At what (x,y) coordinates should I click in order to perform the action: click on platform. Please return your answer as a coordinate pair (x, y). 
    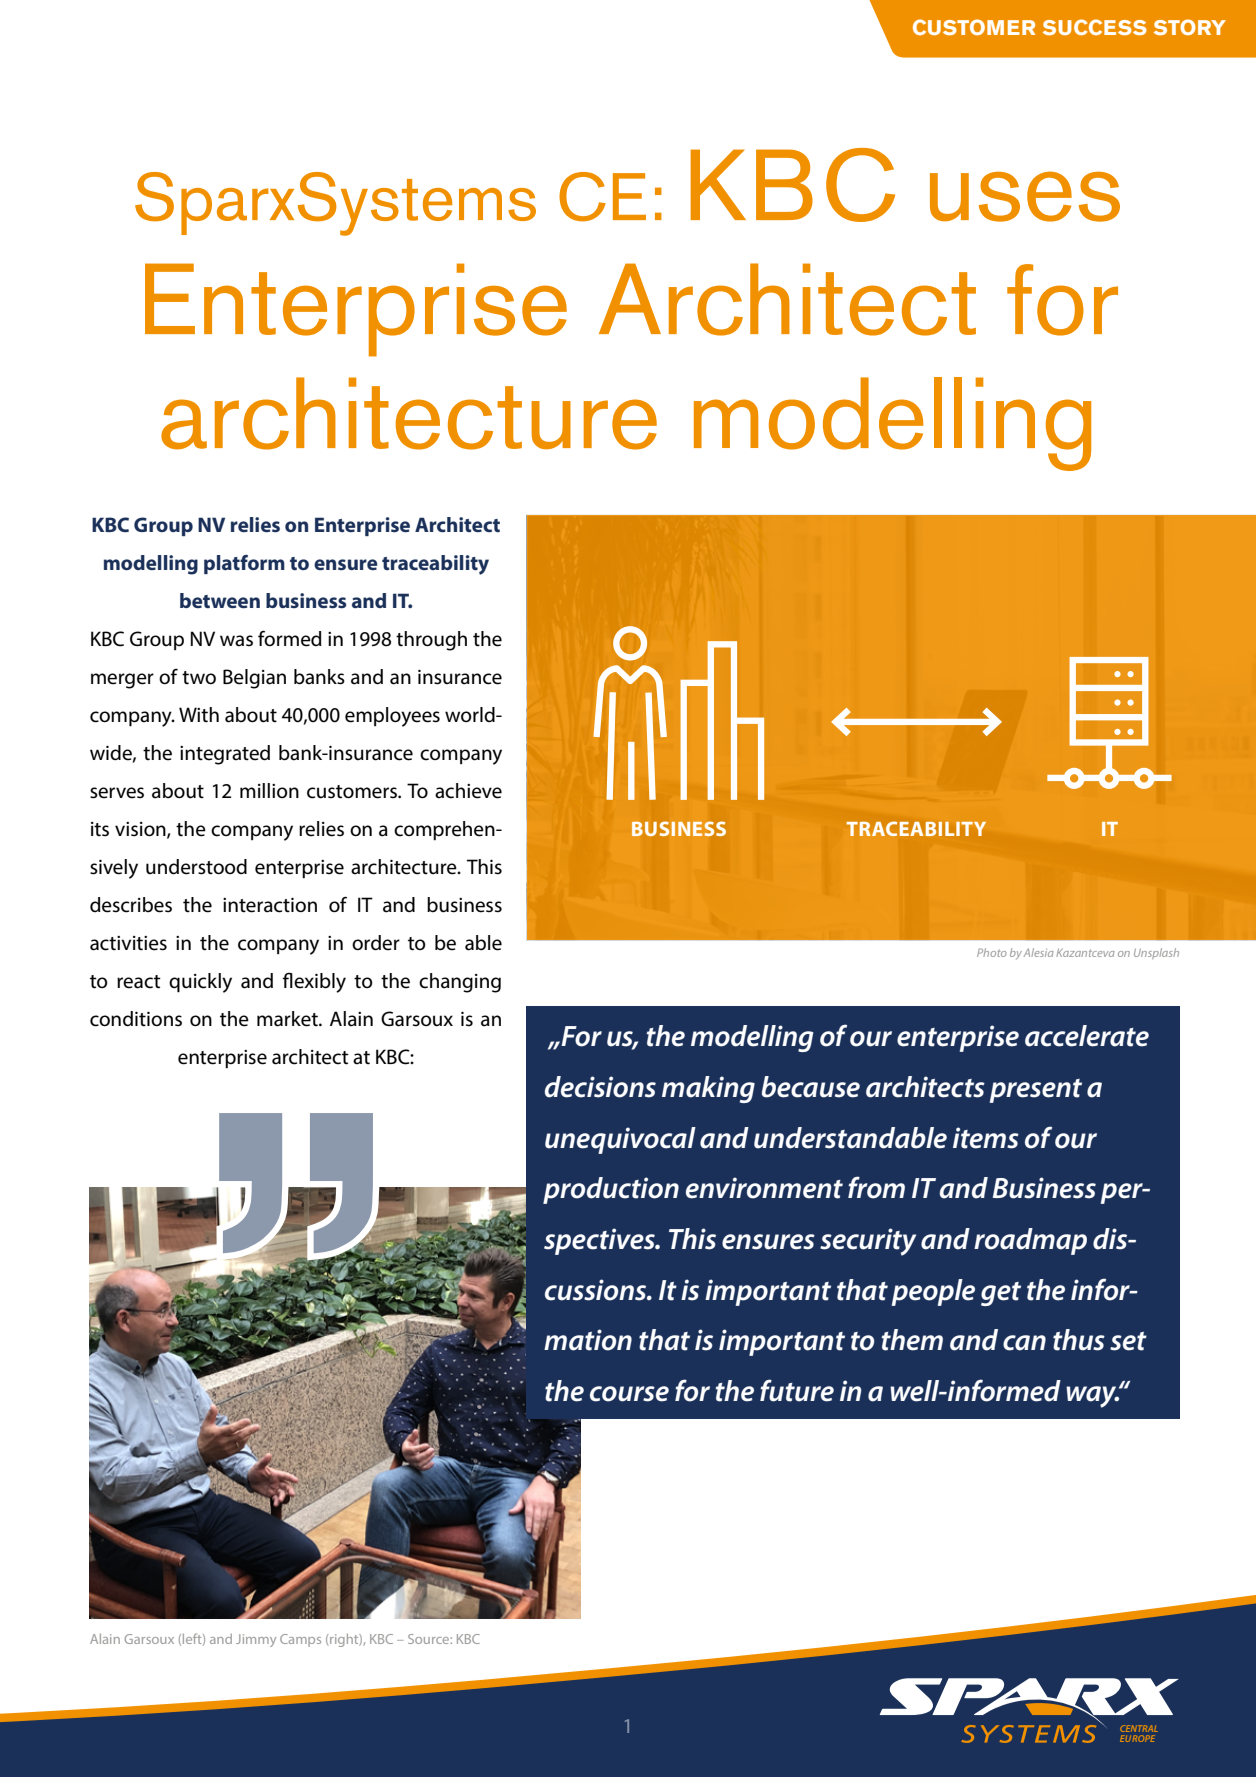
    Looking at the image, I should click on (244, 564).
